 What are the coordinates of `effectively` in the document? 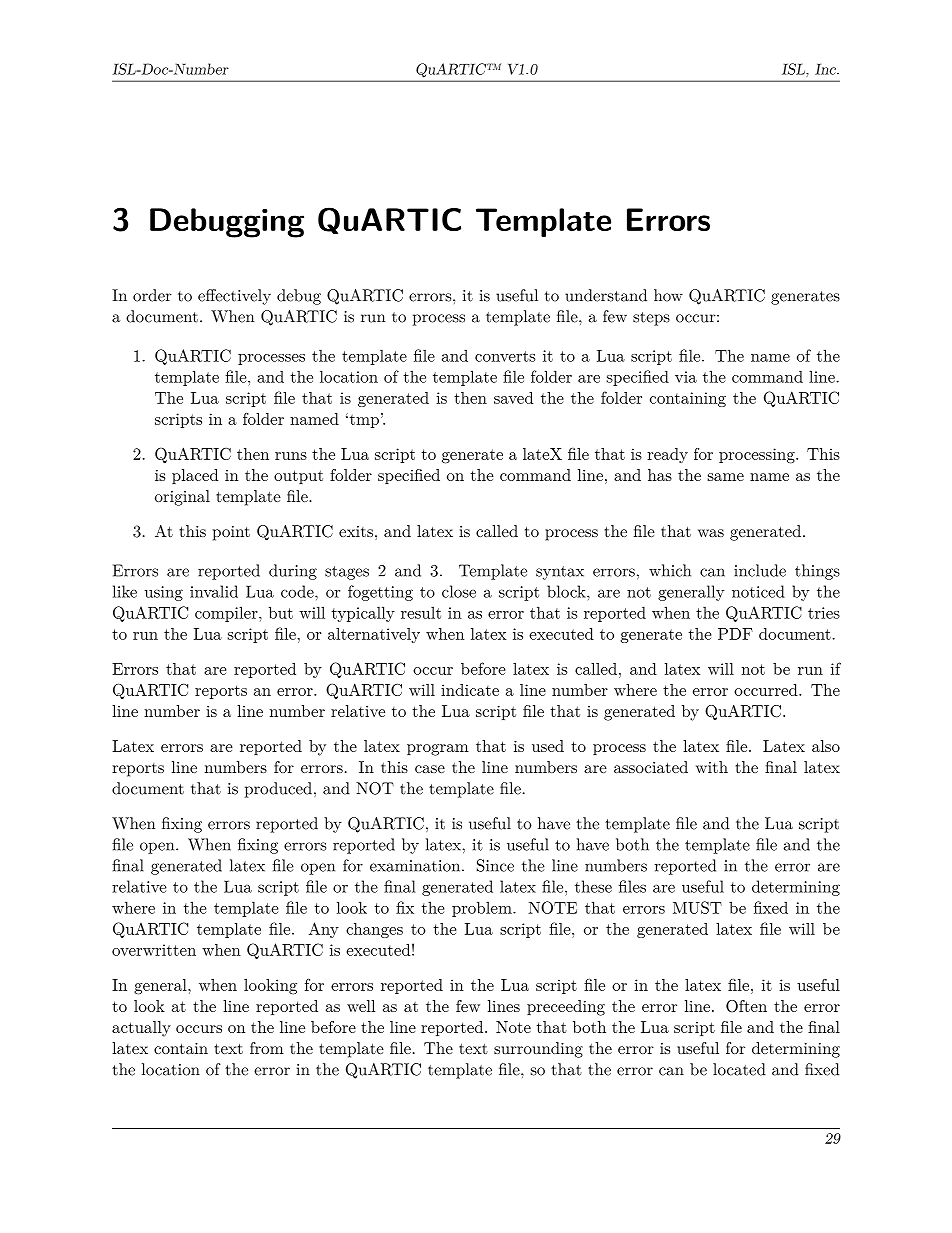 It's located at (234, 297).
